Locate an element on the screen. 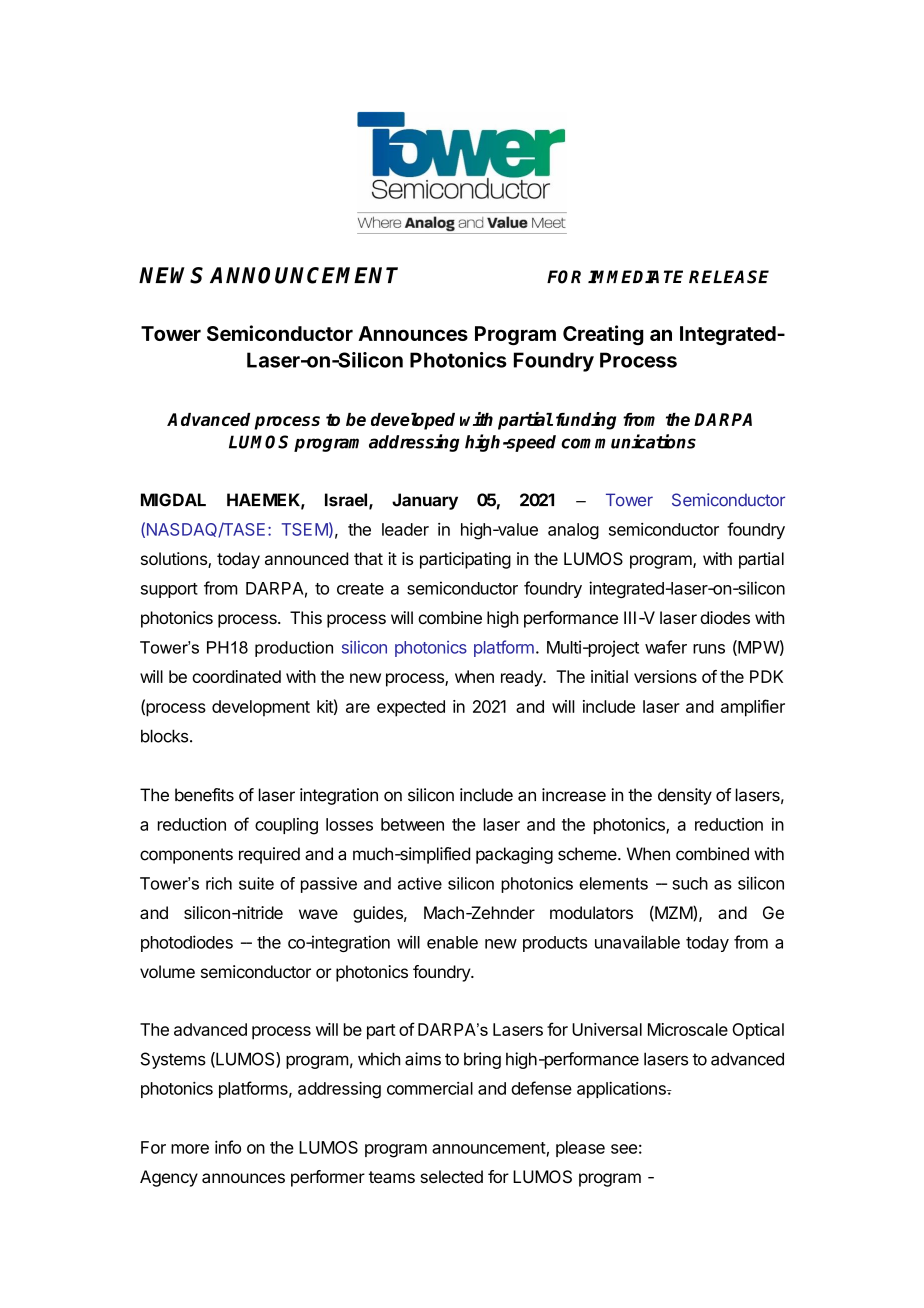 The width and height of the screenshot is (924, 1308). selected is located at coordinates (452, 1176).
